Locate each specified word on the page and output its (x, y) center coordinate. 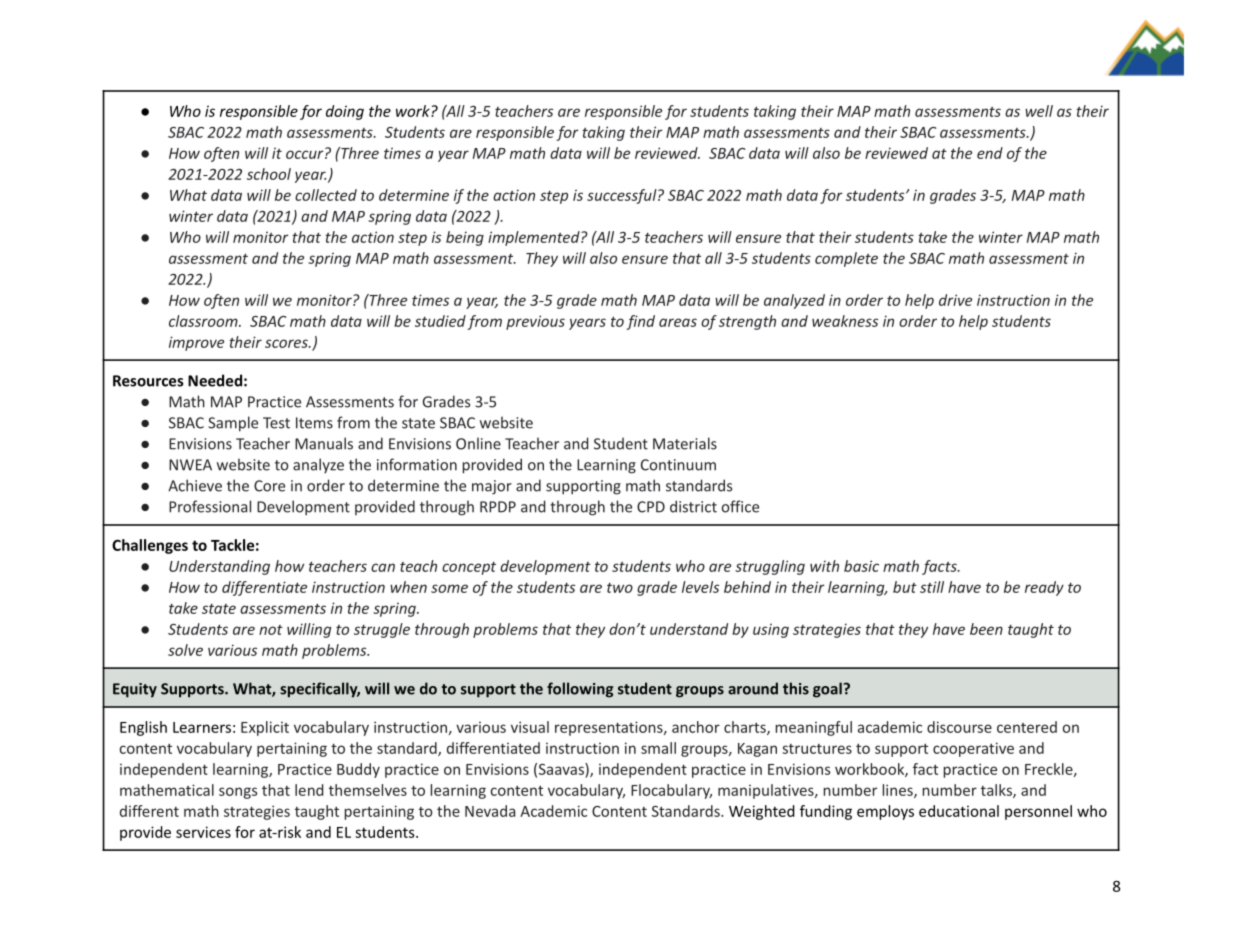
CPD (651, 507)
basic (861, 566)
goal (827, 690)
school (269, 174)
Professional (210, 506)
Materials (685, 443)
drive (955, 300)
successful (623, 196)
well (1039, 111)
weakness (845, 321)
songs (238, 793)
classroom (204, 321)
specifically (320, 690)
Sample (233, 424)
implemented (535, 238)
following (580, 690)
